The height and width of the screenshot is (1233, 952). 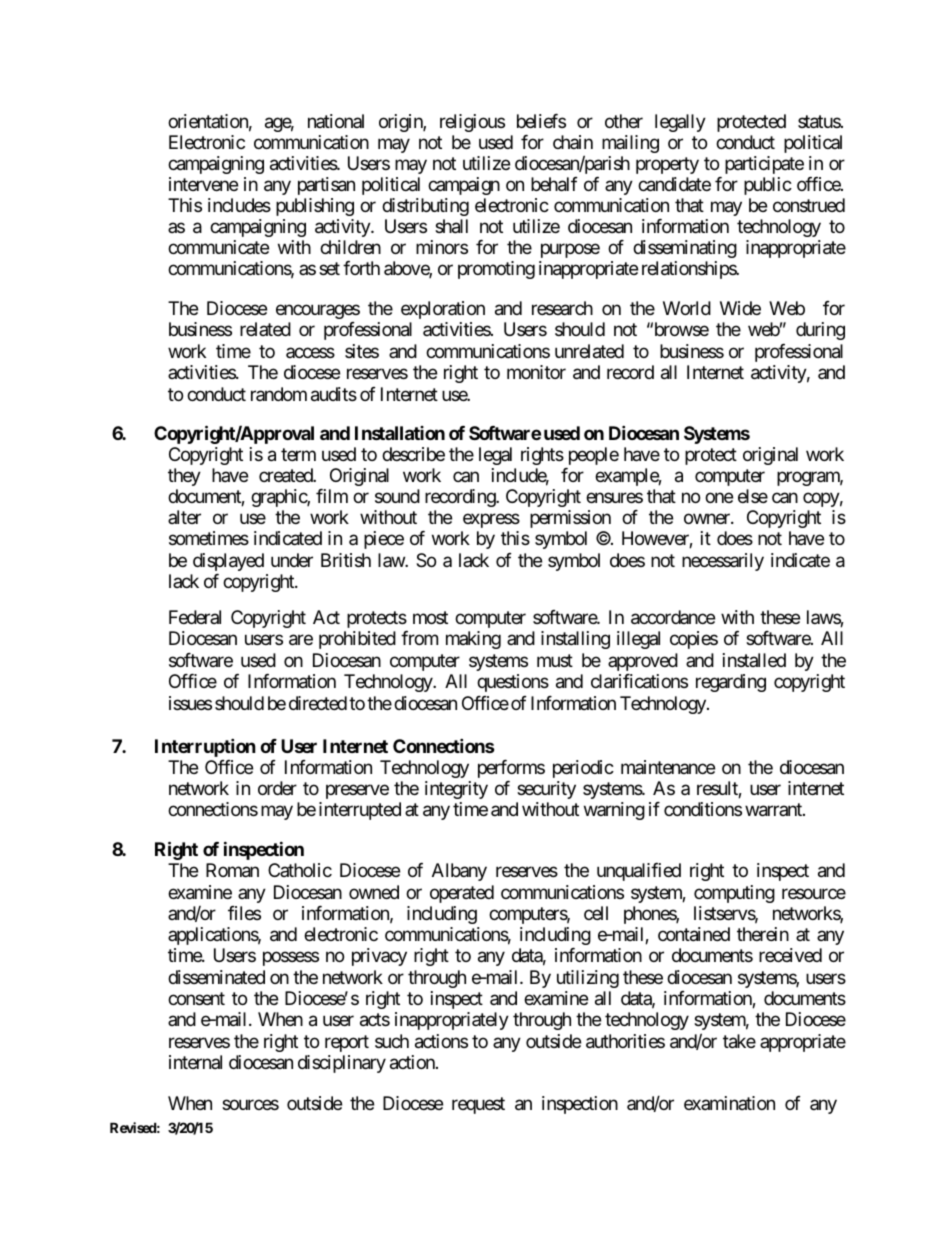 I want to click on intervene, so click(x=203, y=184).
